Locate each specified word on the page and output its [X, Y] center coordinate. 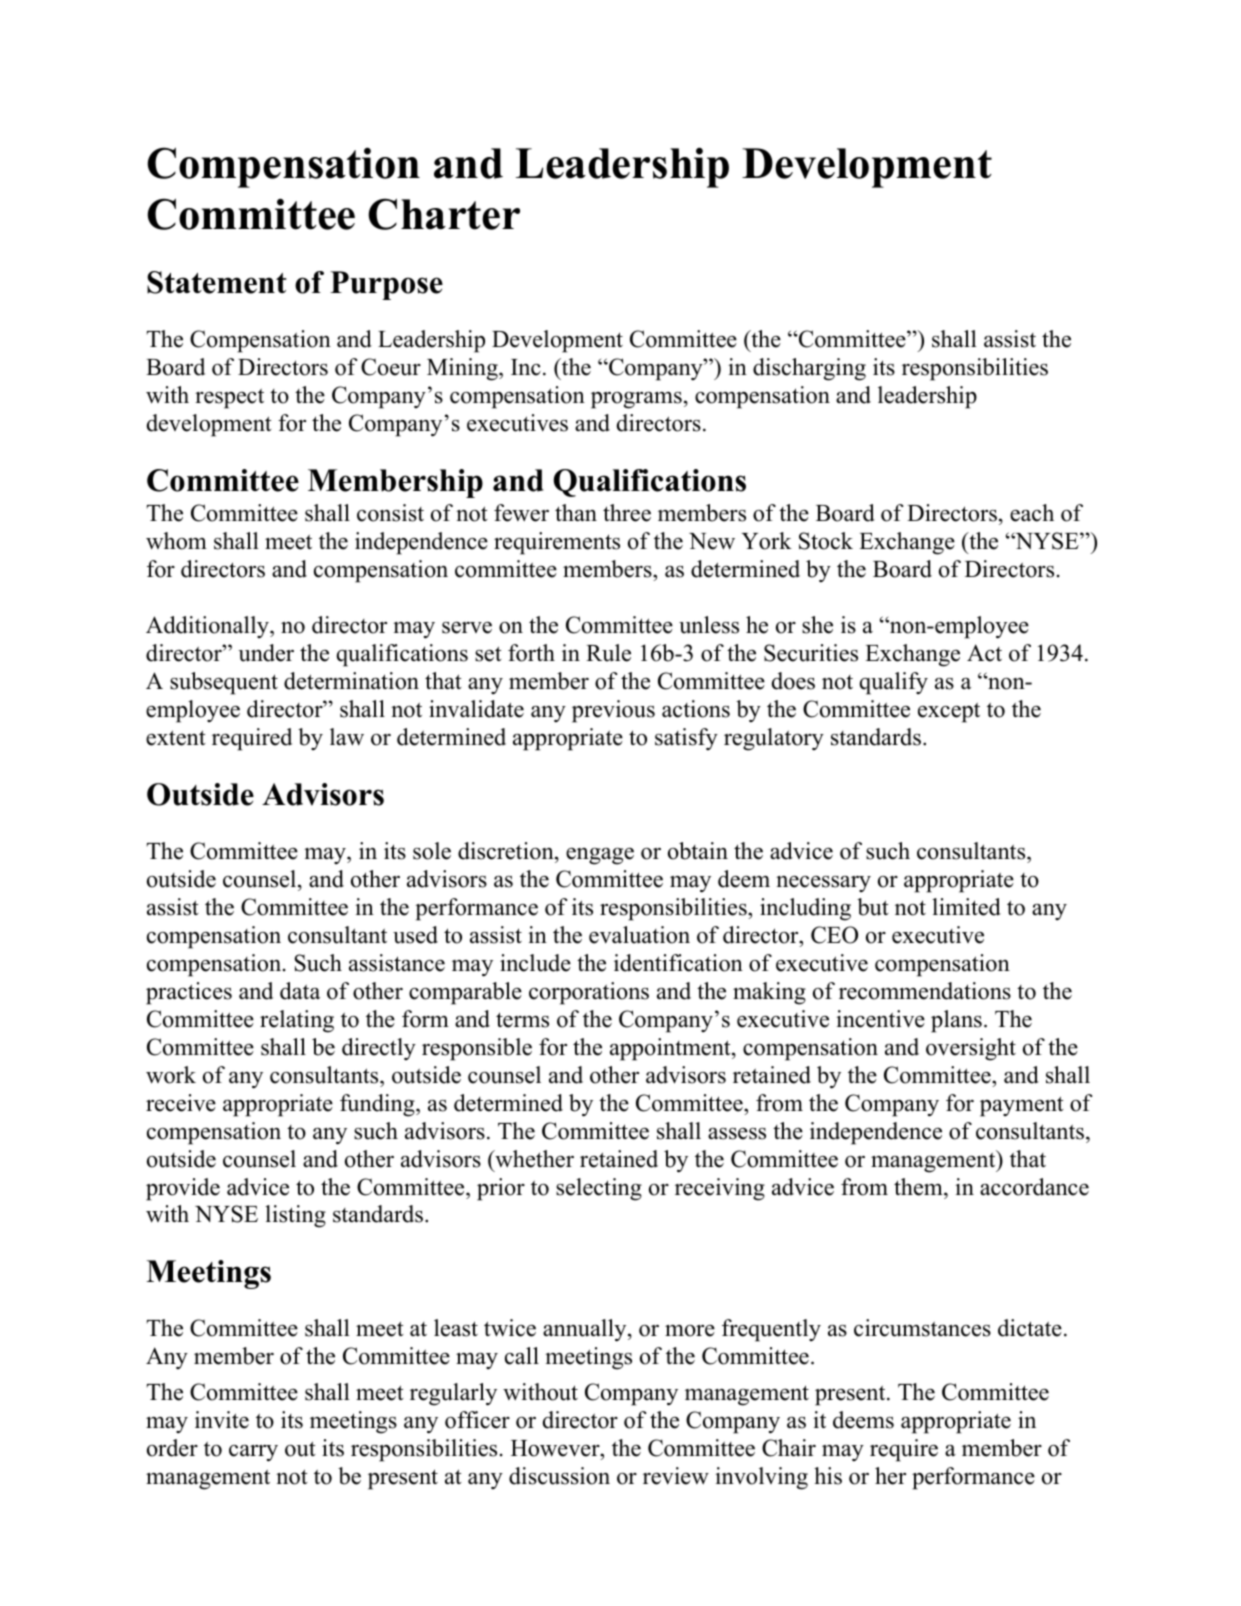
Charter [444, 214]
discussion [559, 1476]
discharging [809, 369]
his [828, 1476]
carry [253, 1453]
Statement [217, 282]
